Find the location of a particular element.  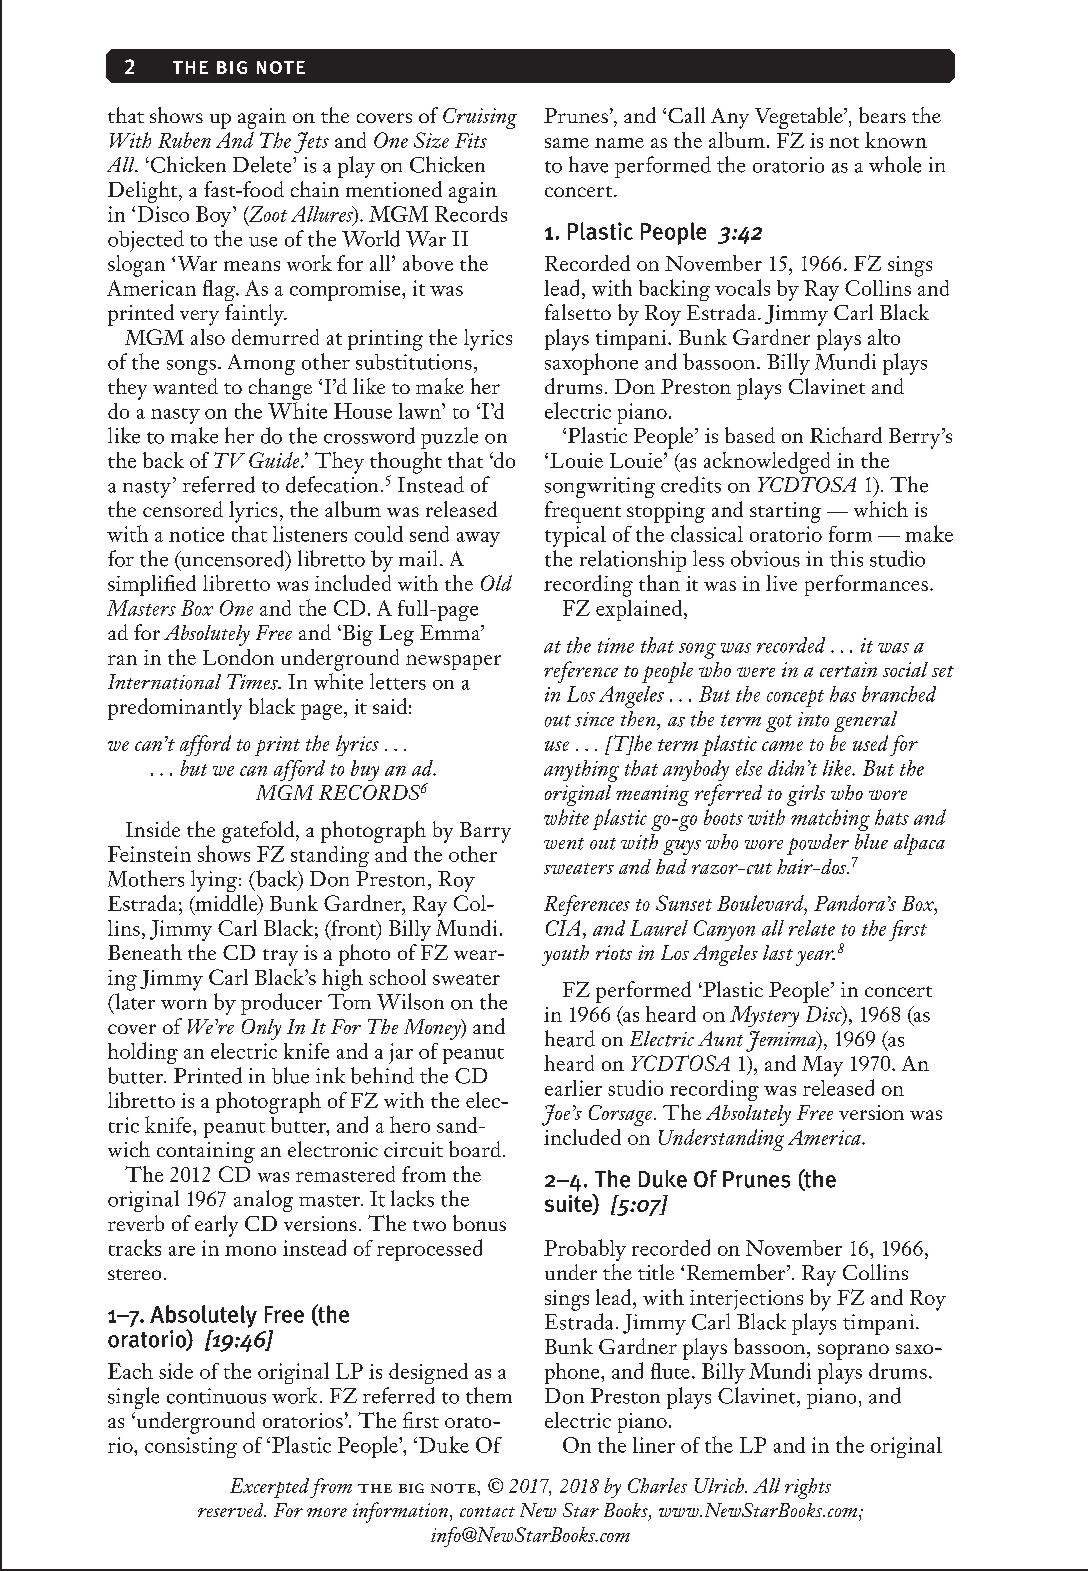

contact is located at coordinates (487, 1512).
